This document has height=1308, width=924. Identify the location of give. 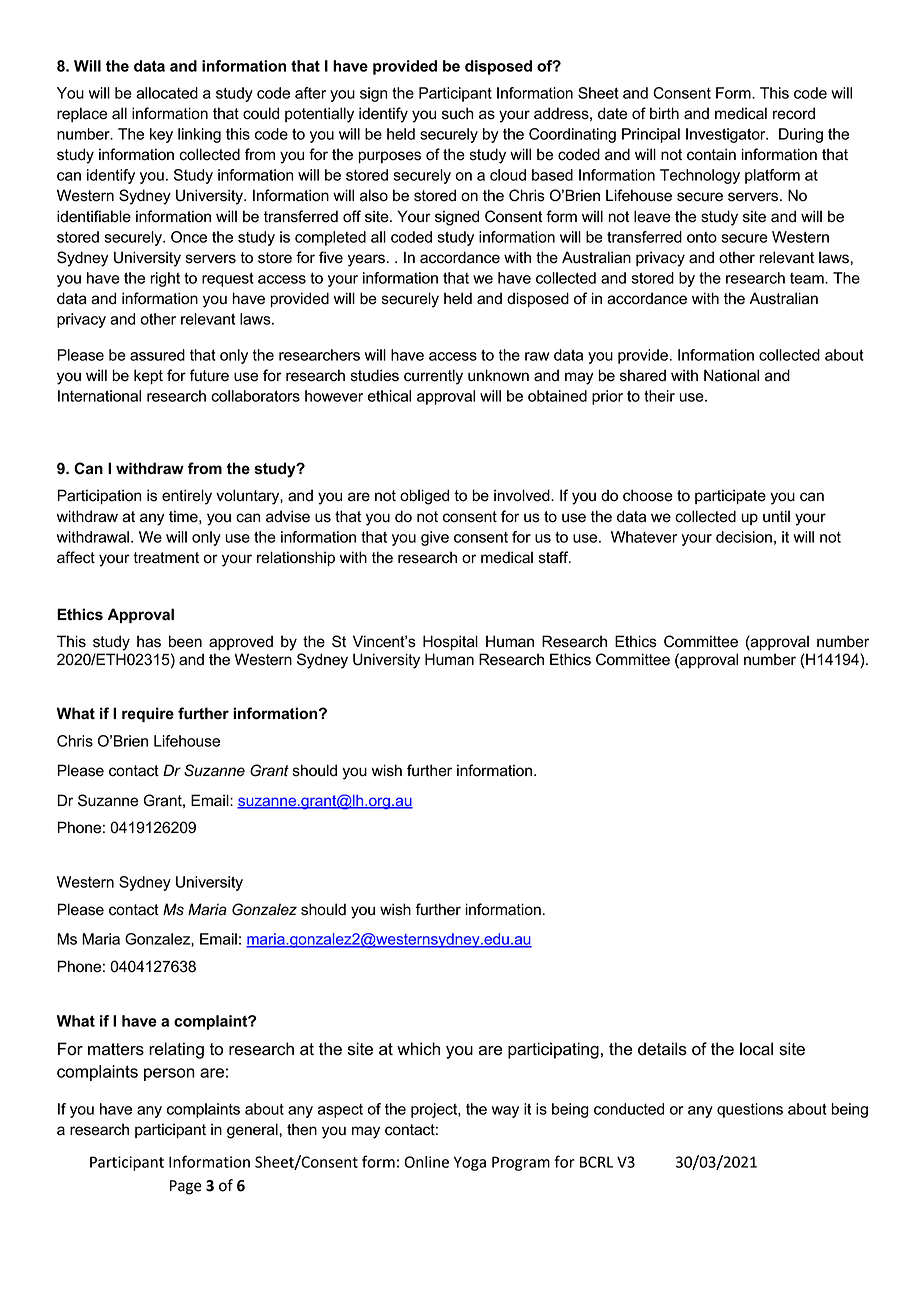
(435, 538).
